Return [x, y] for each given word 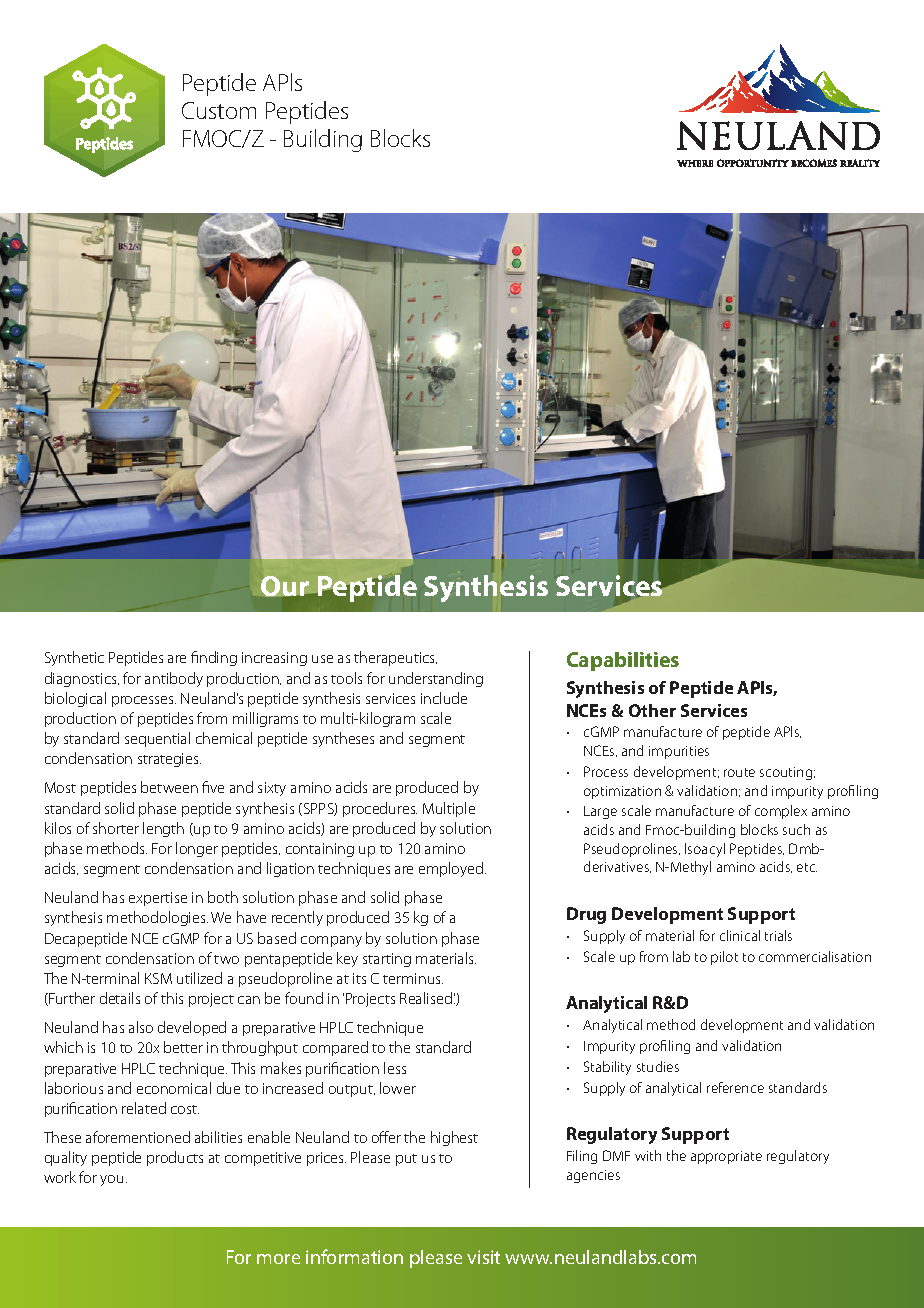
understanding [436, 679]
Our [285, 586]
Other [652, 710]
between [169, 787]
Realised [426, 998]
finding [214, 658]
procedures [380, 809]
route [739, 772]
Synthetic [74, 658]
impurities [679, 752]
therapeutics [395, 658]
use [322, 659]
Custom [219, 110]
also [141, 1027]
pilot [724, 958]
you [111, 1180]
